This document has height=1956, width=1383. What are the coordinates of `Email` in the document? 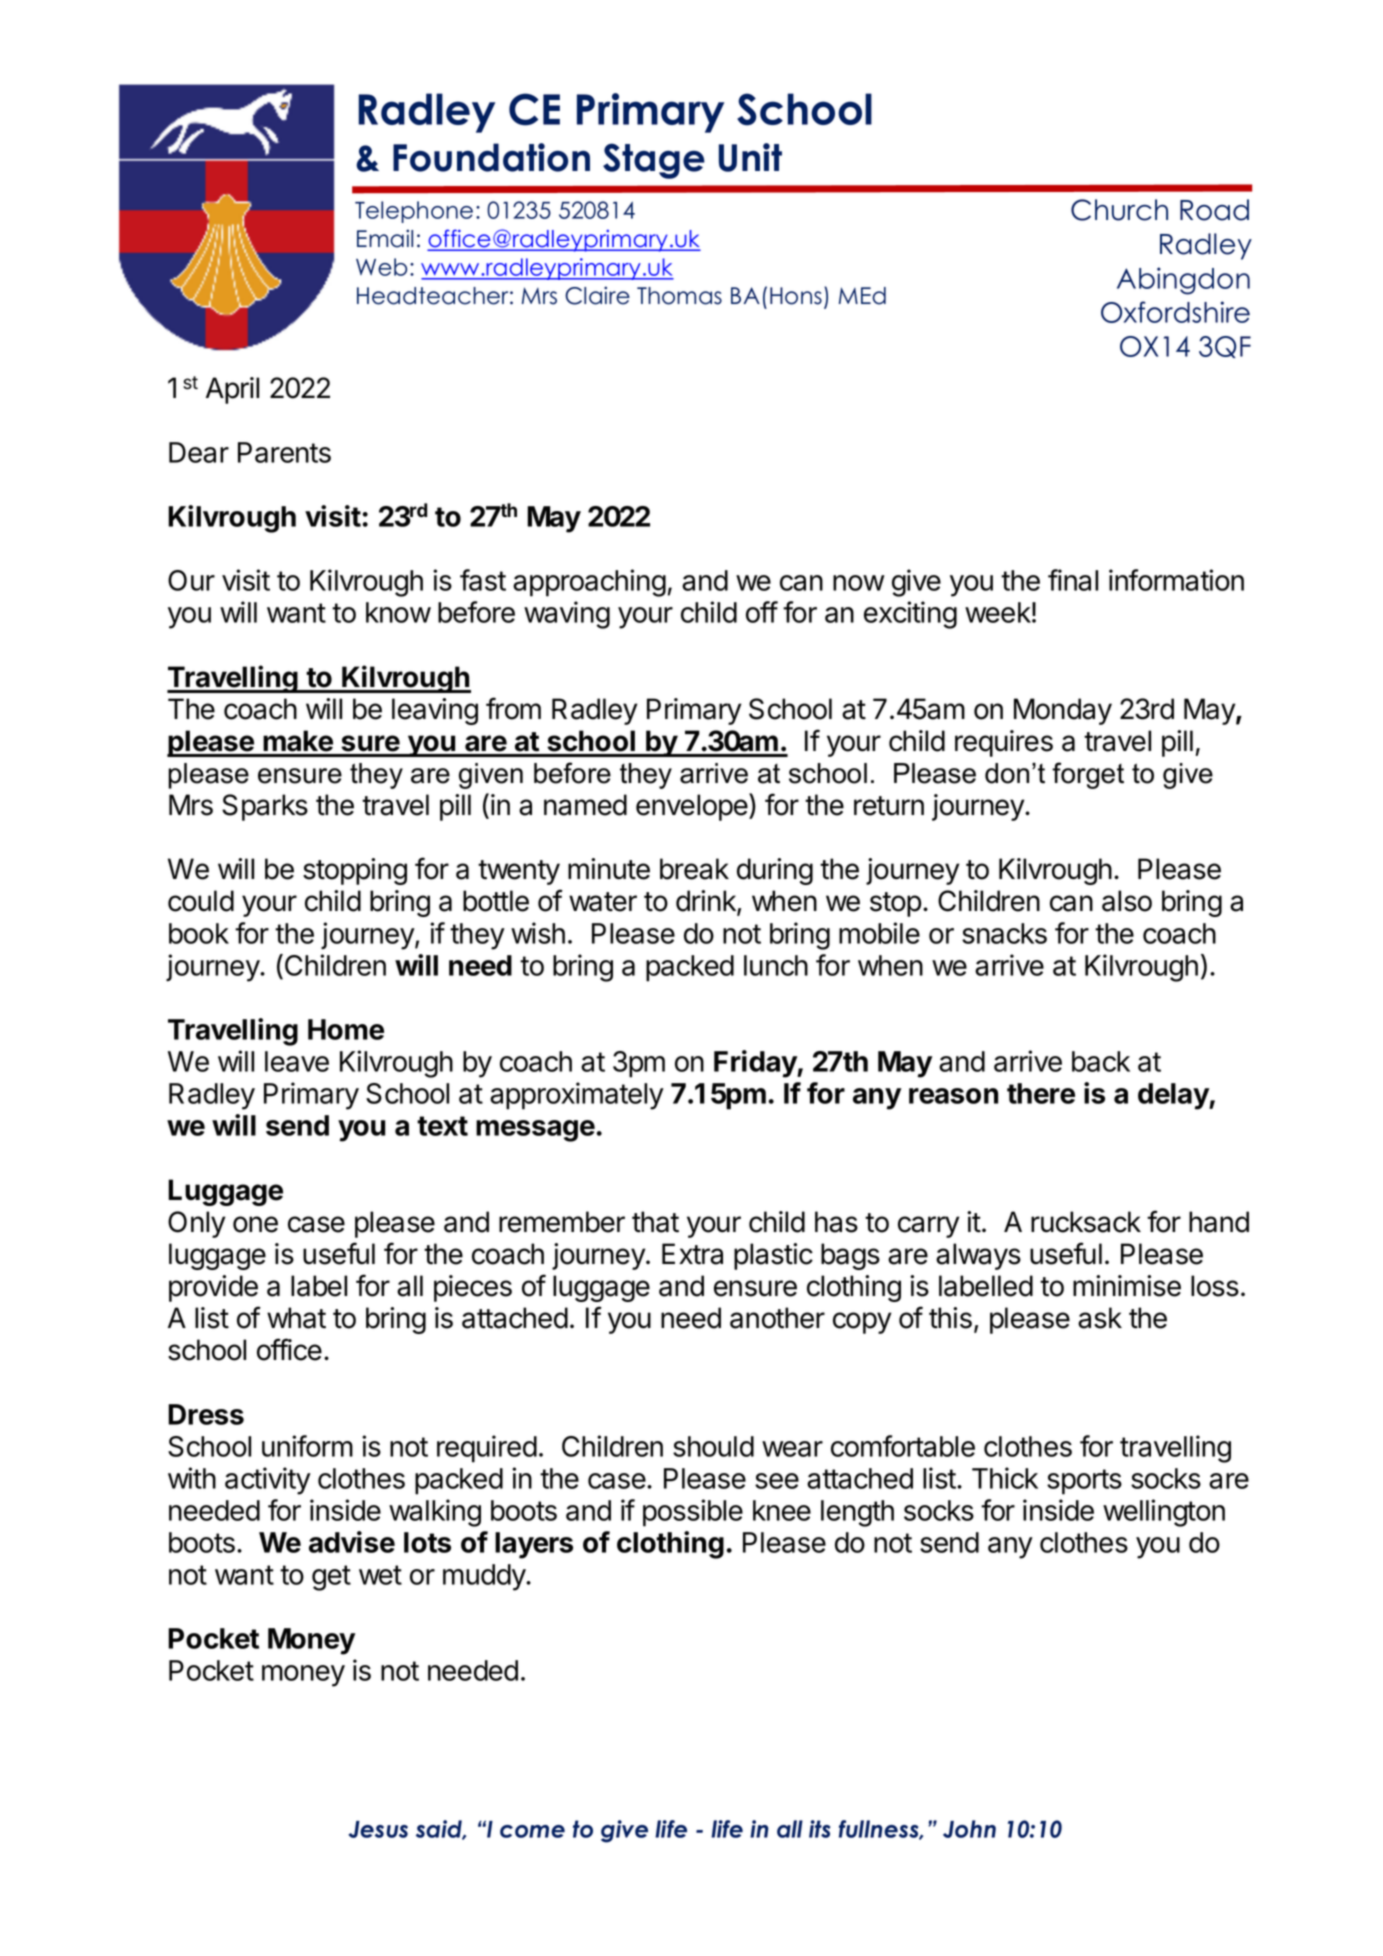 It's located at (385, 238).
